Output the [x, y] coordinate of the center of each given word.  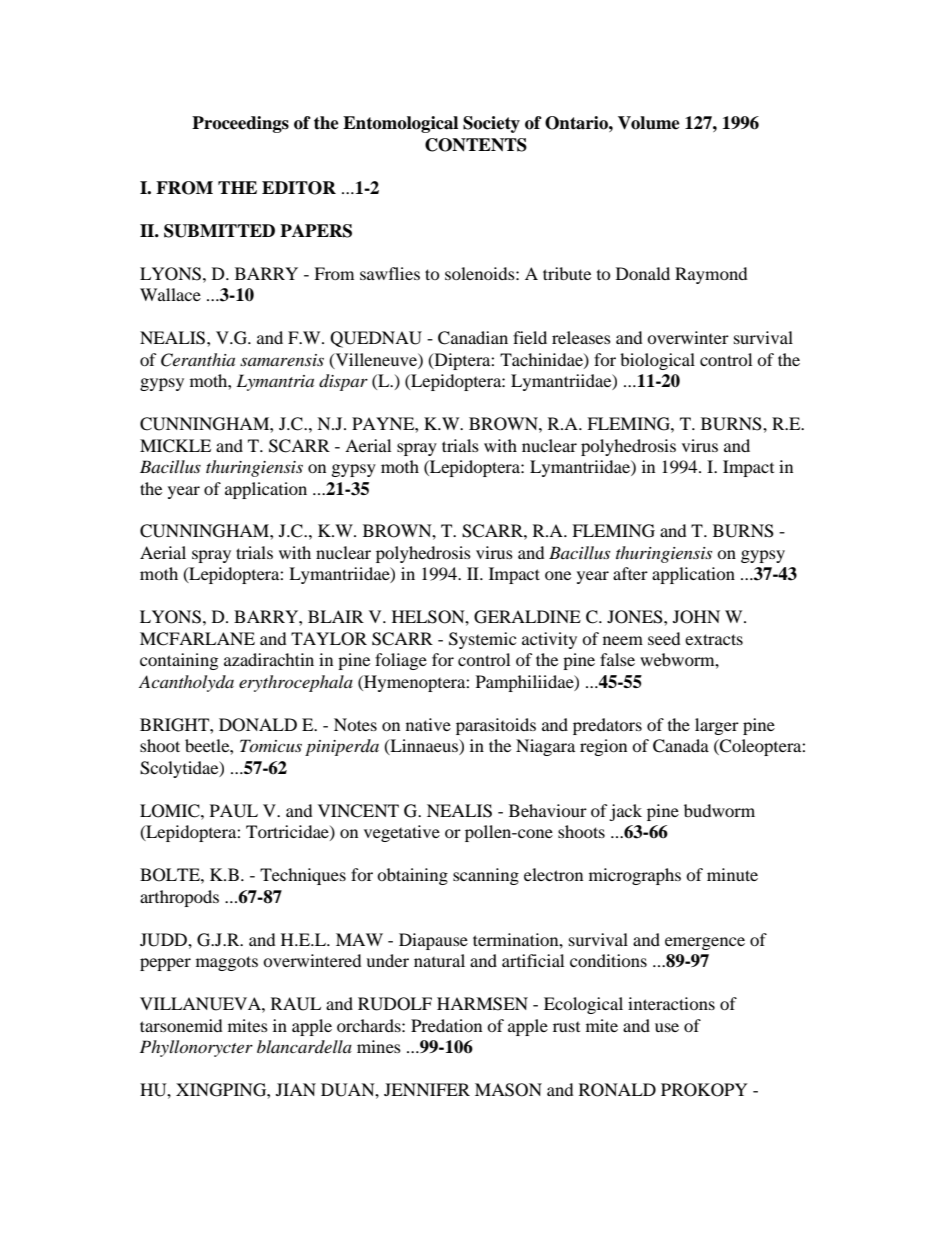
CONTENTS [476, 145]
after [630, 573]
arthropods [179, 898]
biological [657, 361]
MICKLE [175, 446]
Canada [681, 746]
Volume [649, 123]
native [428, 724]
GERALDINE [527, 617]
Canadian [473, 338]
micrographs [635, 876]
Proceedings [240, 124]
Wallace [170, 294]
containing [179, 661]
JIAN [296, 1089]
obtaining [412, 876]
